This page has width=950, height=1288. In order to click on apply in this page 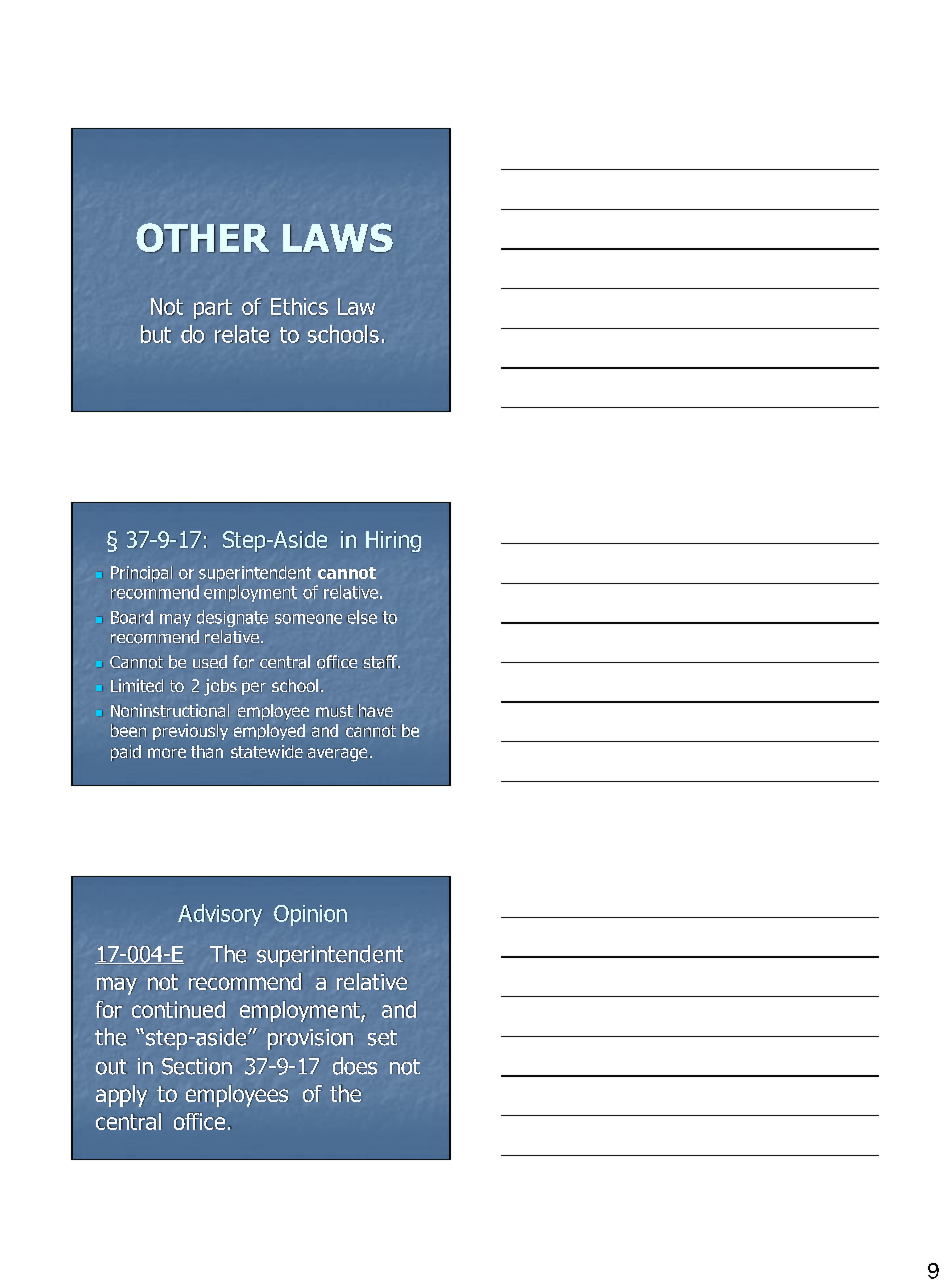, I will do `click(122, 1096)`.
